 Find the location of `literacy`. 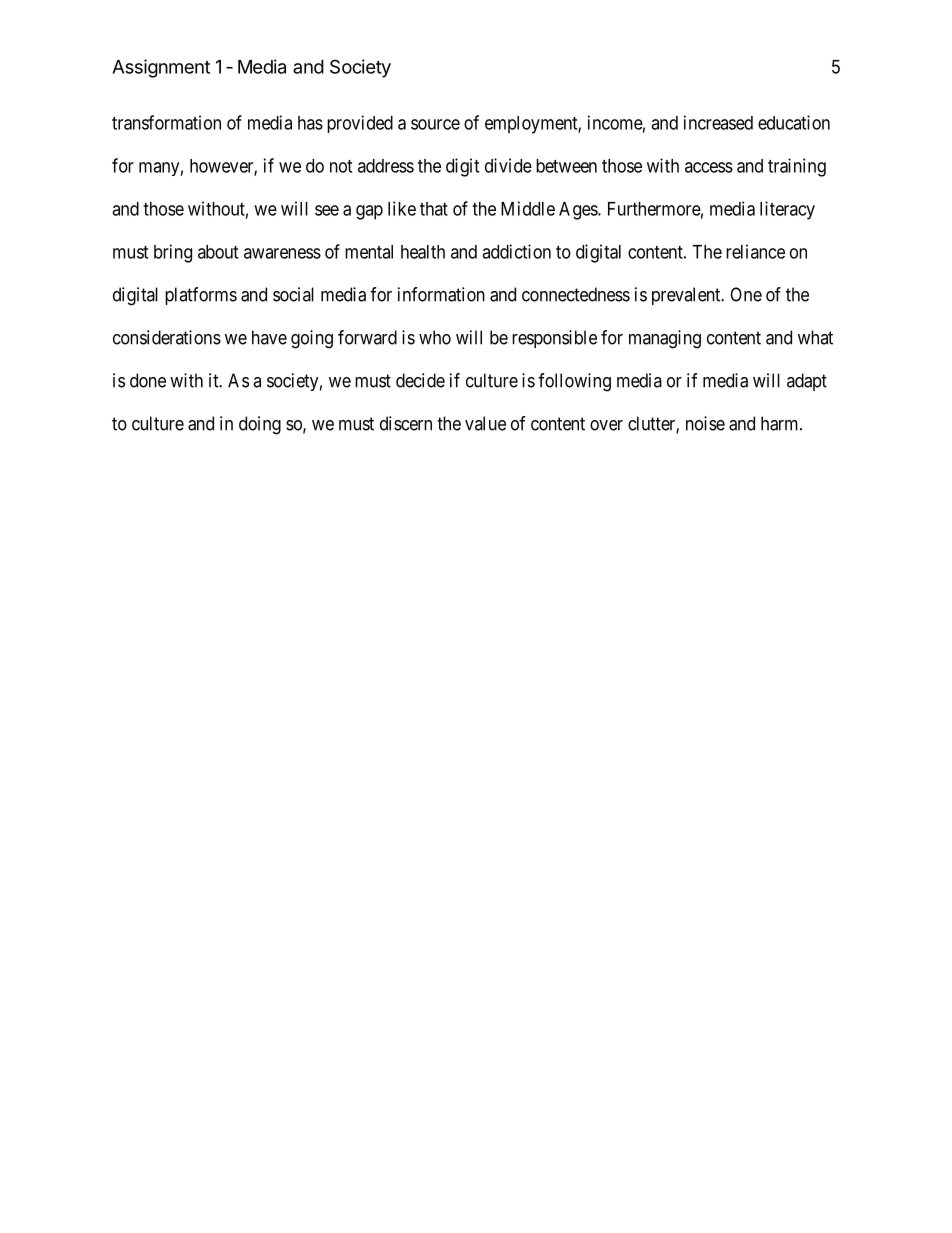

literacy is located at coordinates (787, 210).
